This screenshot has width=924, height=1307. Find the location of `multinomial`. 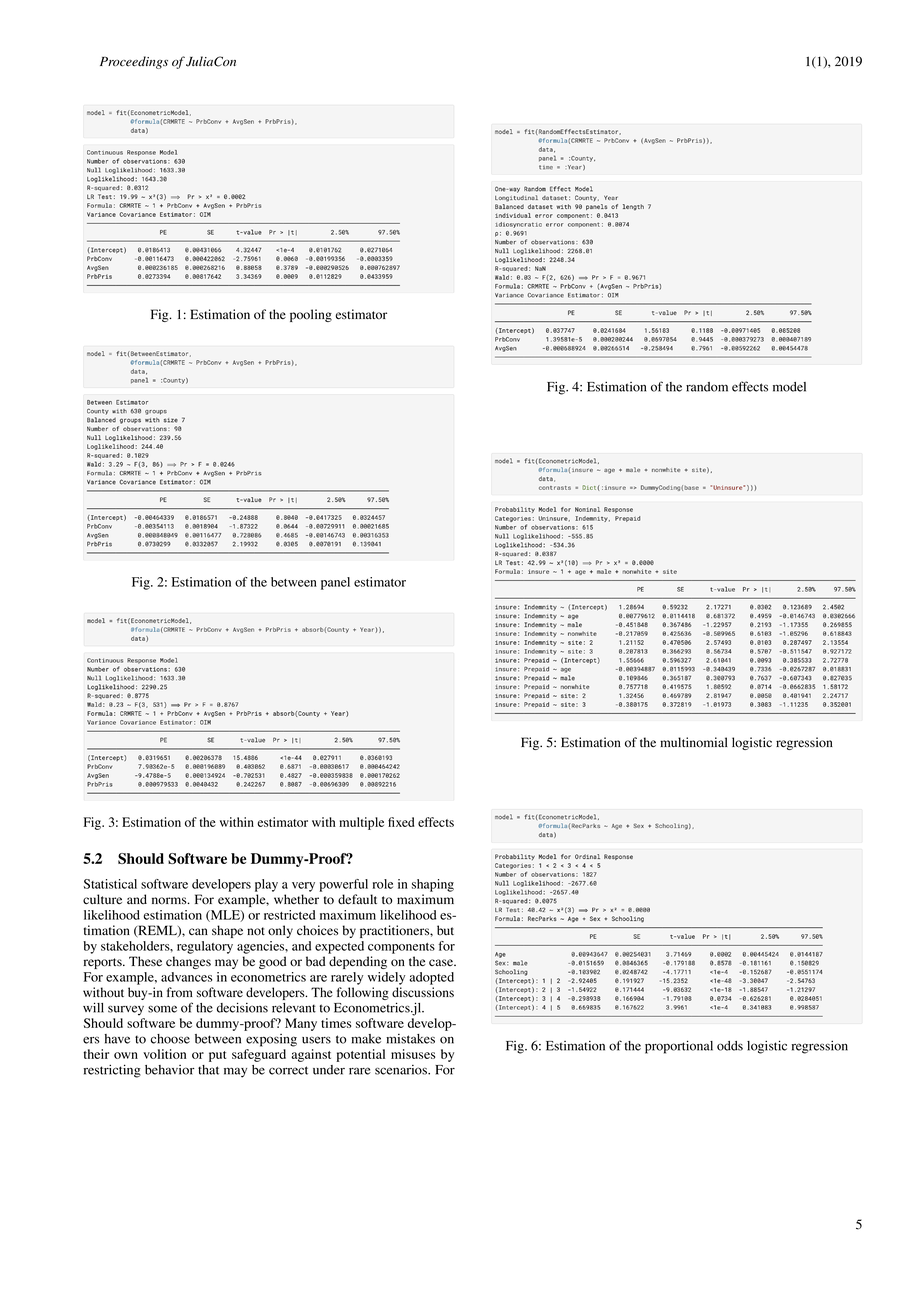

multinomial is located at coordinates (693, 742).
